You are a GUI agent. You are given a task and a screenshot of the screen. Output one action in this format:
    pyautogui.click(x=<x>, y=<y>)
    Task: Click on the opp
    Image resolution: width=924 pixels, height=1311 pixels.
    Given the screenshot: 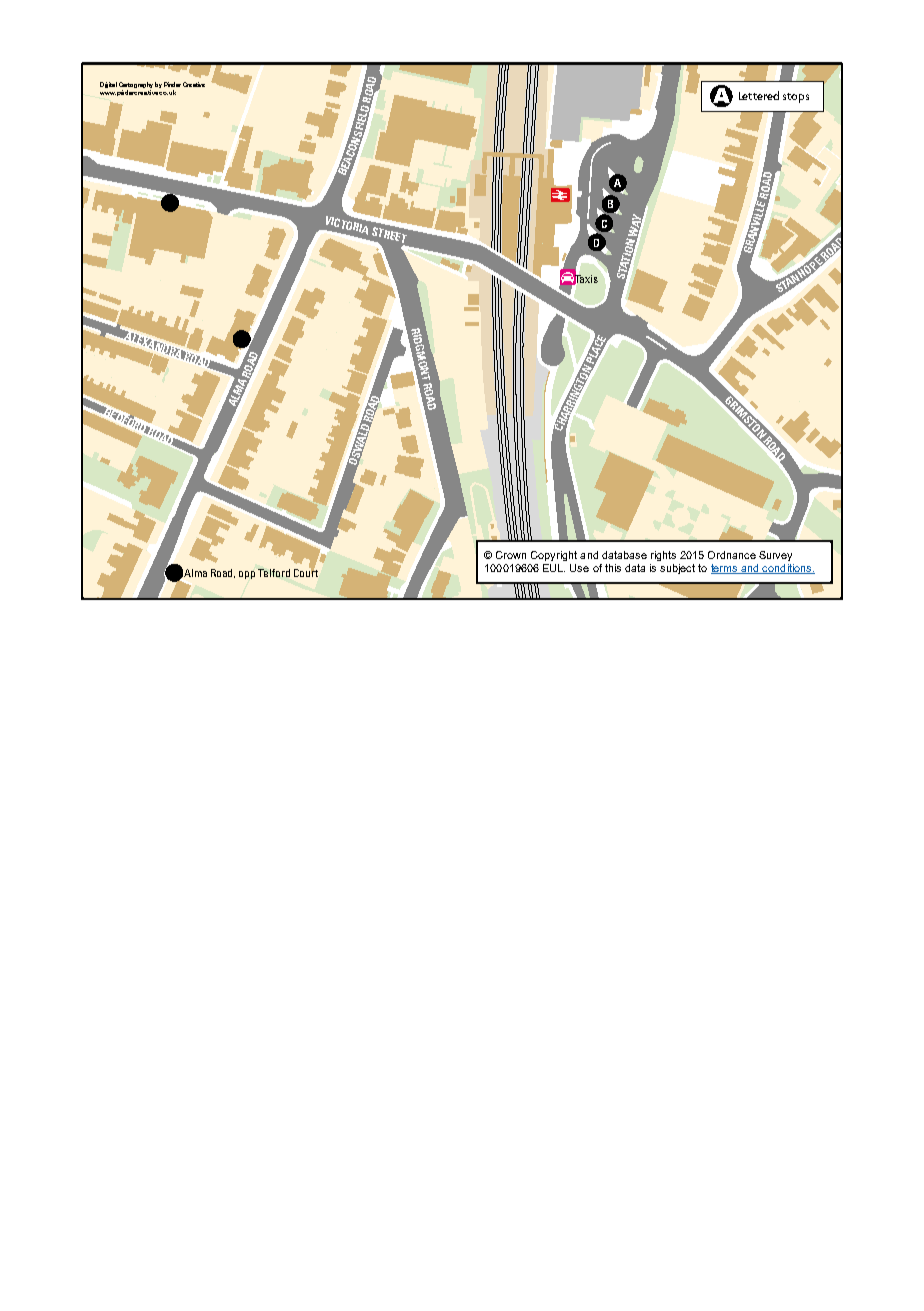 What is the action you would take?
    pyautogui.click(x=247, y=575)
